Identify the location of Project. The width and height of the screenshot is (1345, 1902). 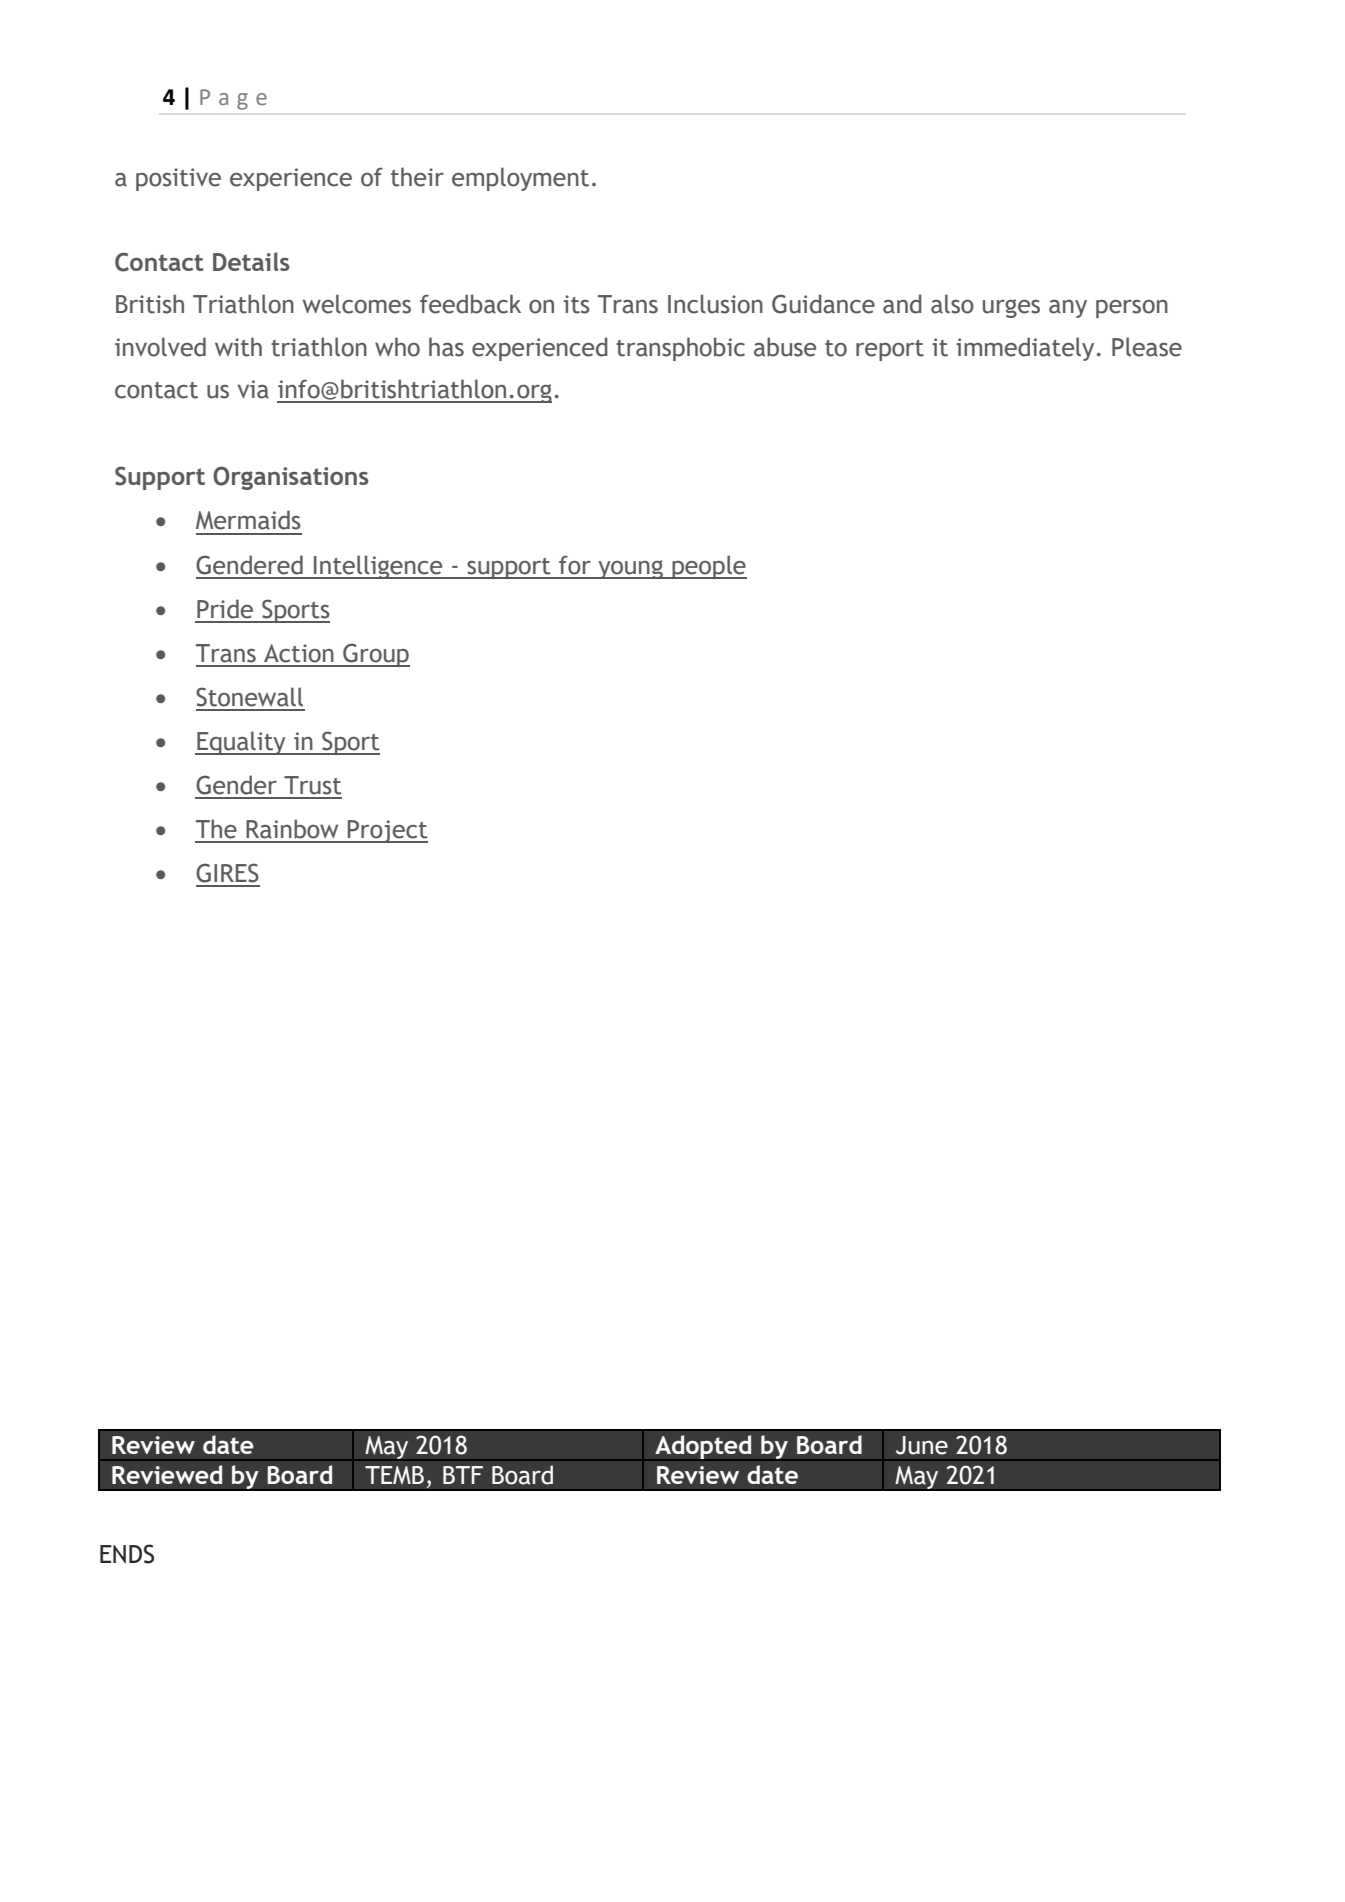
(387, 831).
